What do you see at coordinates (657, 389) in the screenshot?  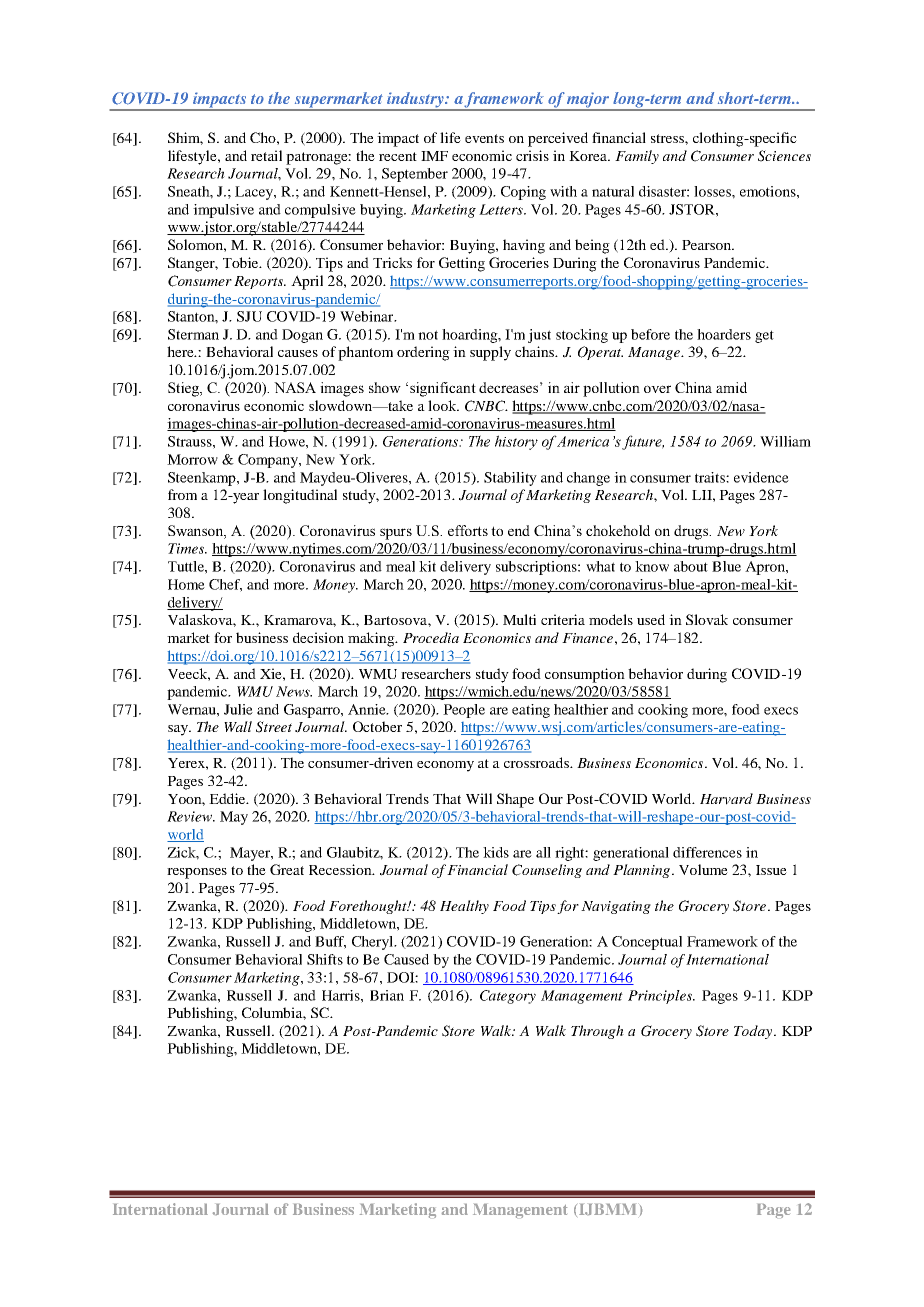 I see `over` at bounding box center [657, 389].
